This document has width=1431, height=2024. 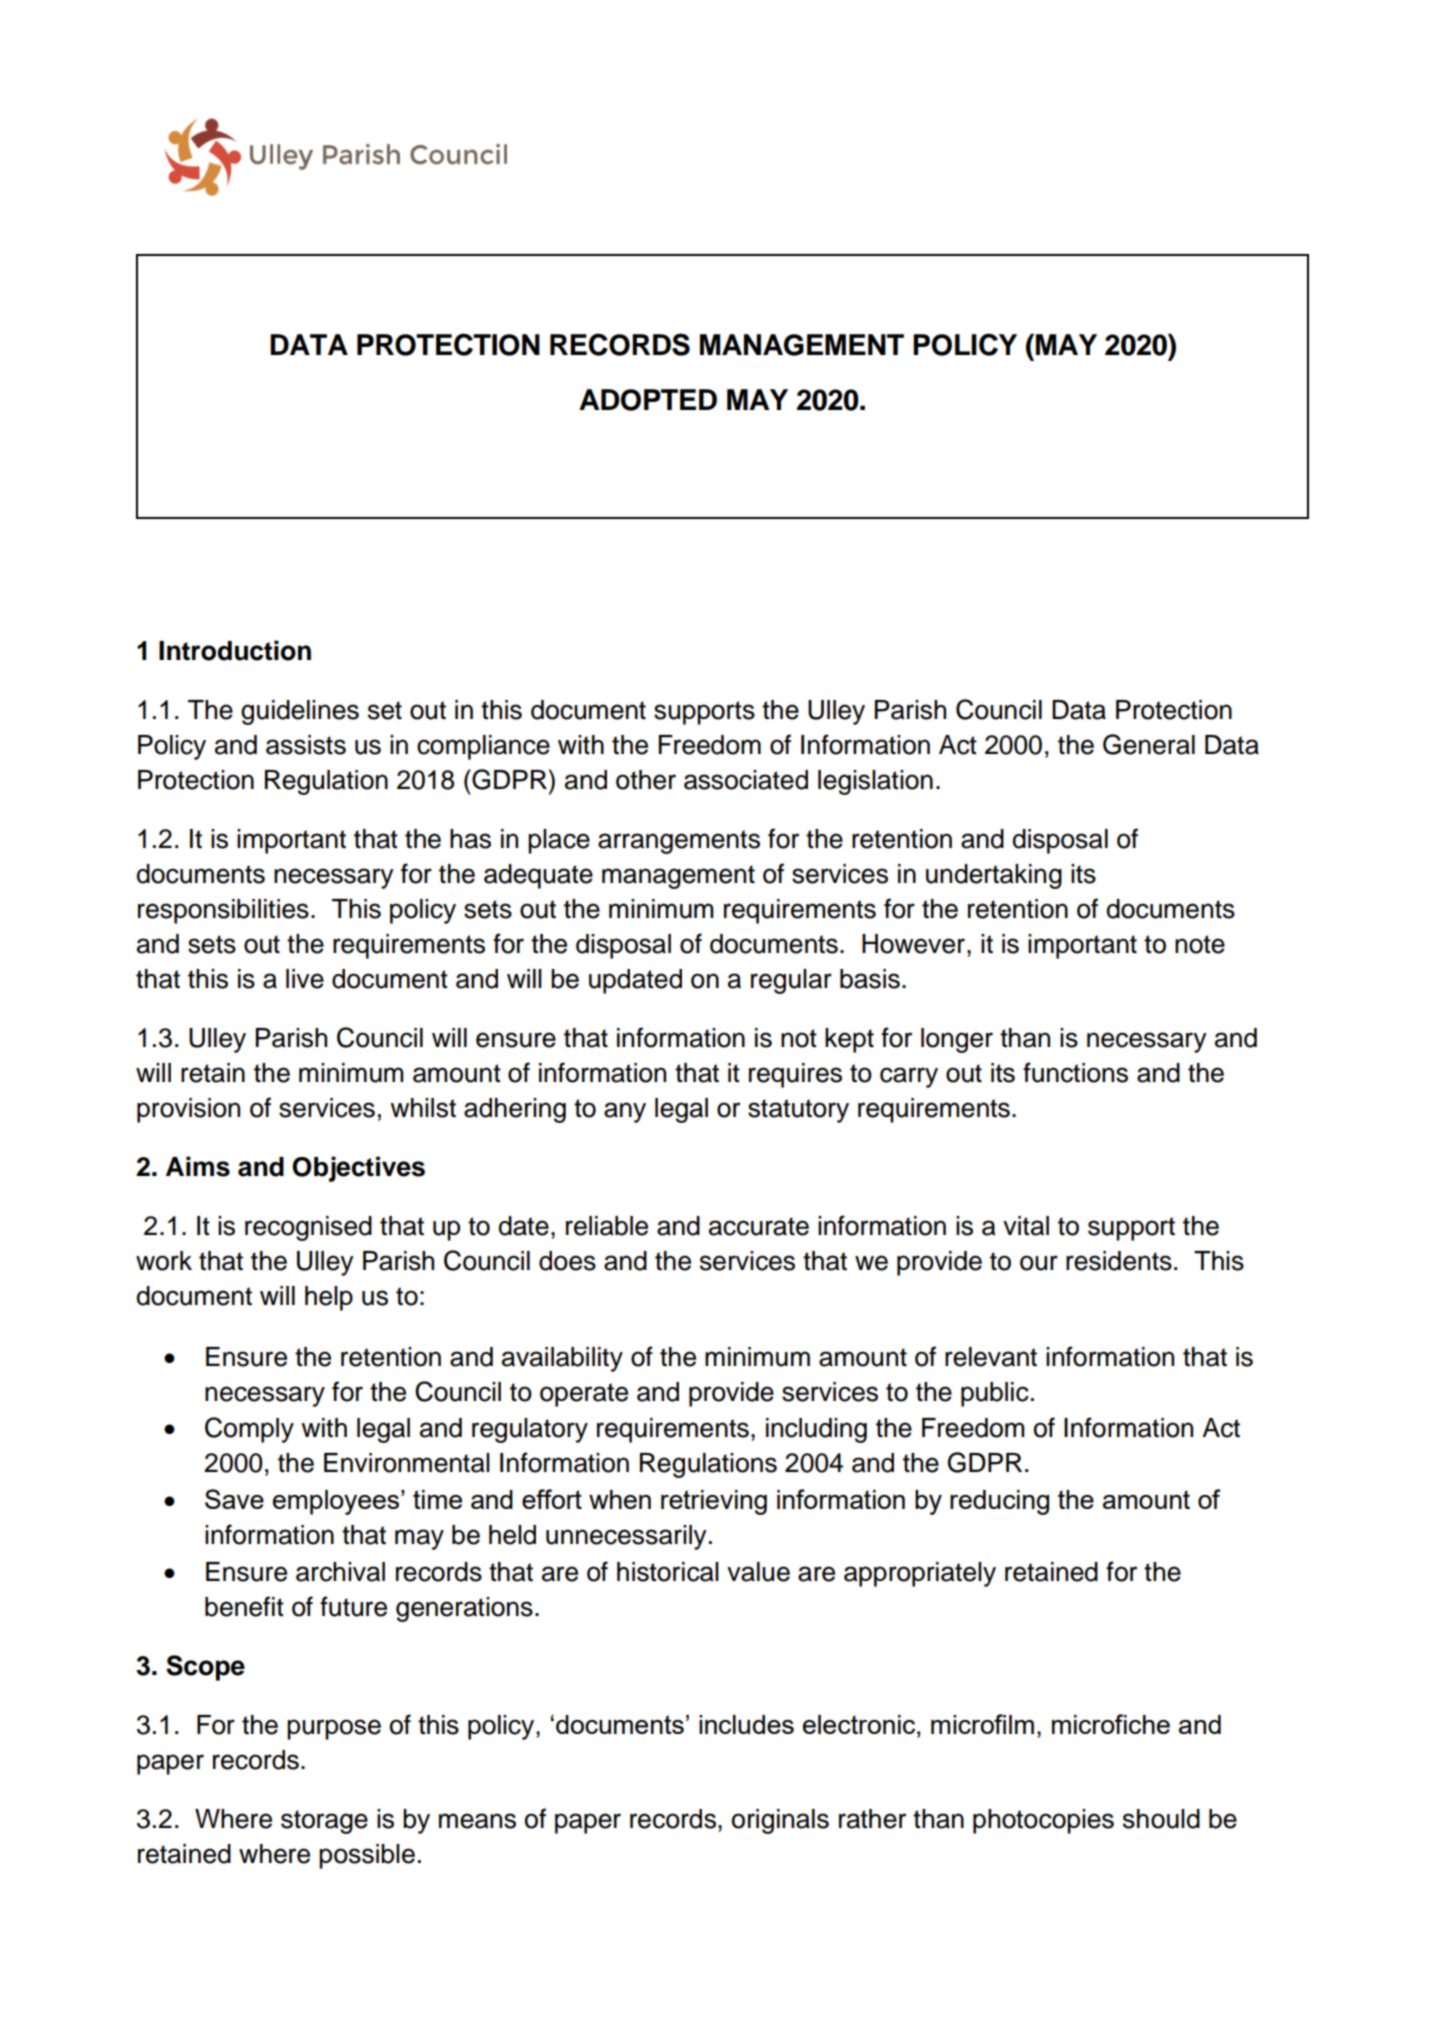 I want to click on functions, so click(x=1075, y=1072).
